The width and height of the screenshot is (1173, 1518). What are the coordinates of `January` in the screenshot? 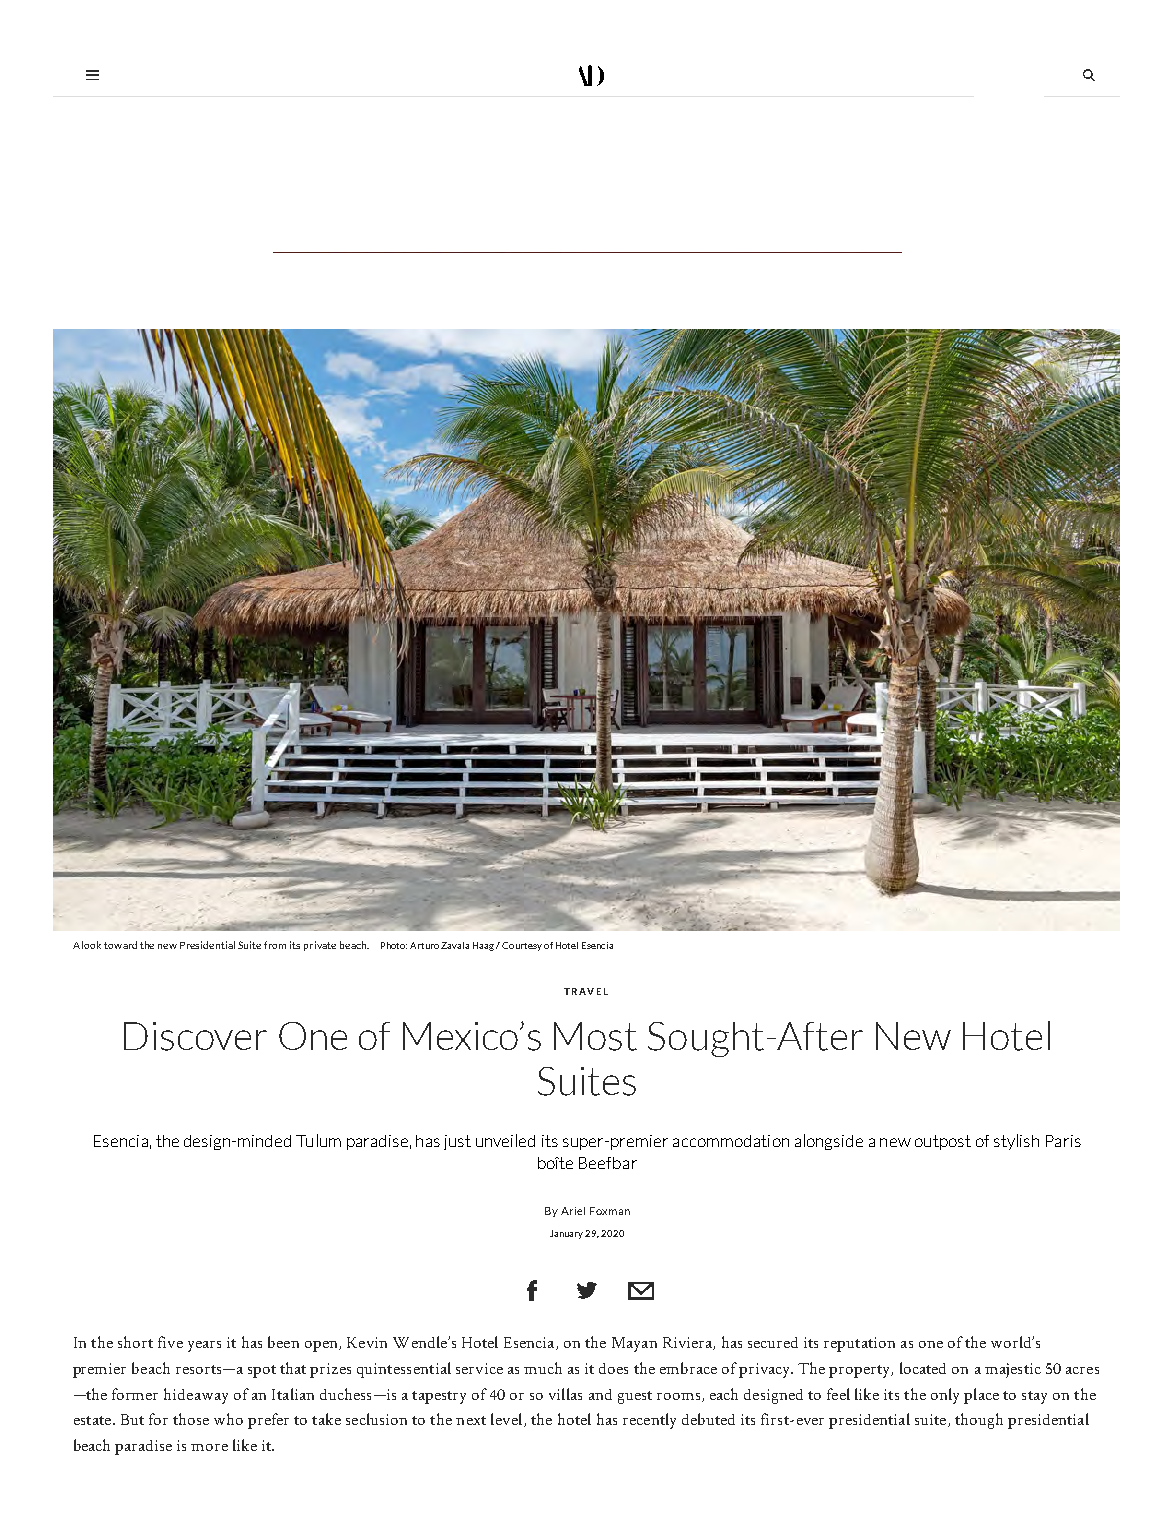 It's located at (568, 1234).
